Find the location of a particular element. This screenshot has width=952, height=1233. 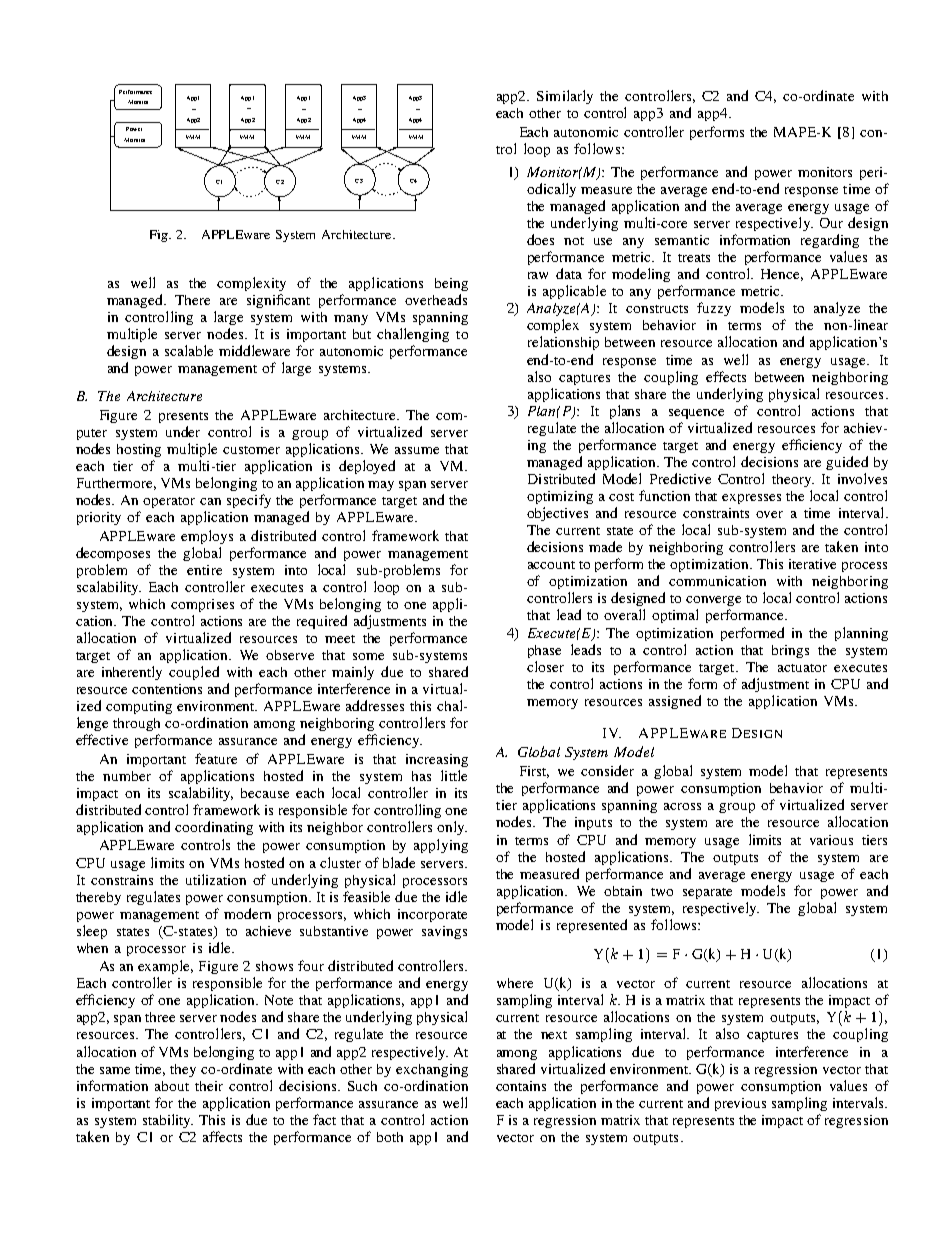

regarding is located at coordinates (830, 241).
